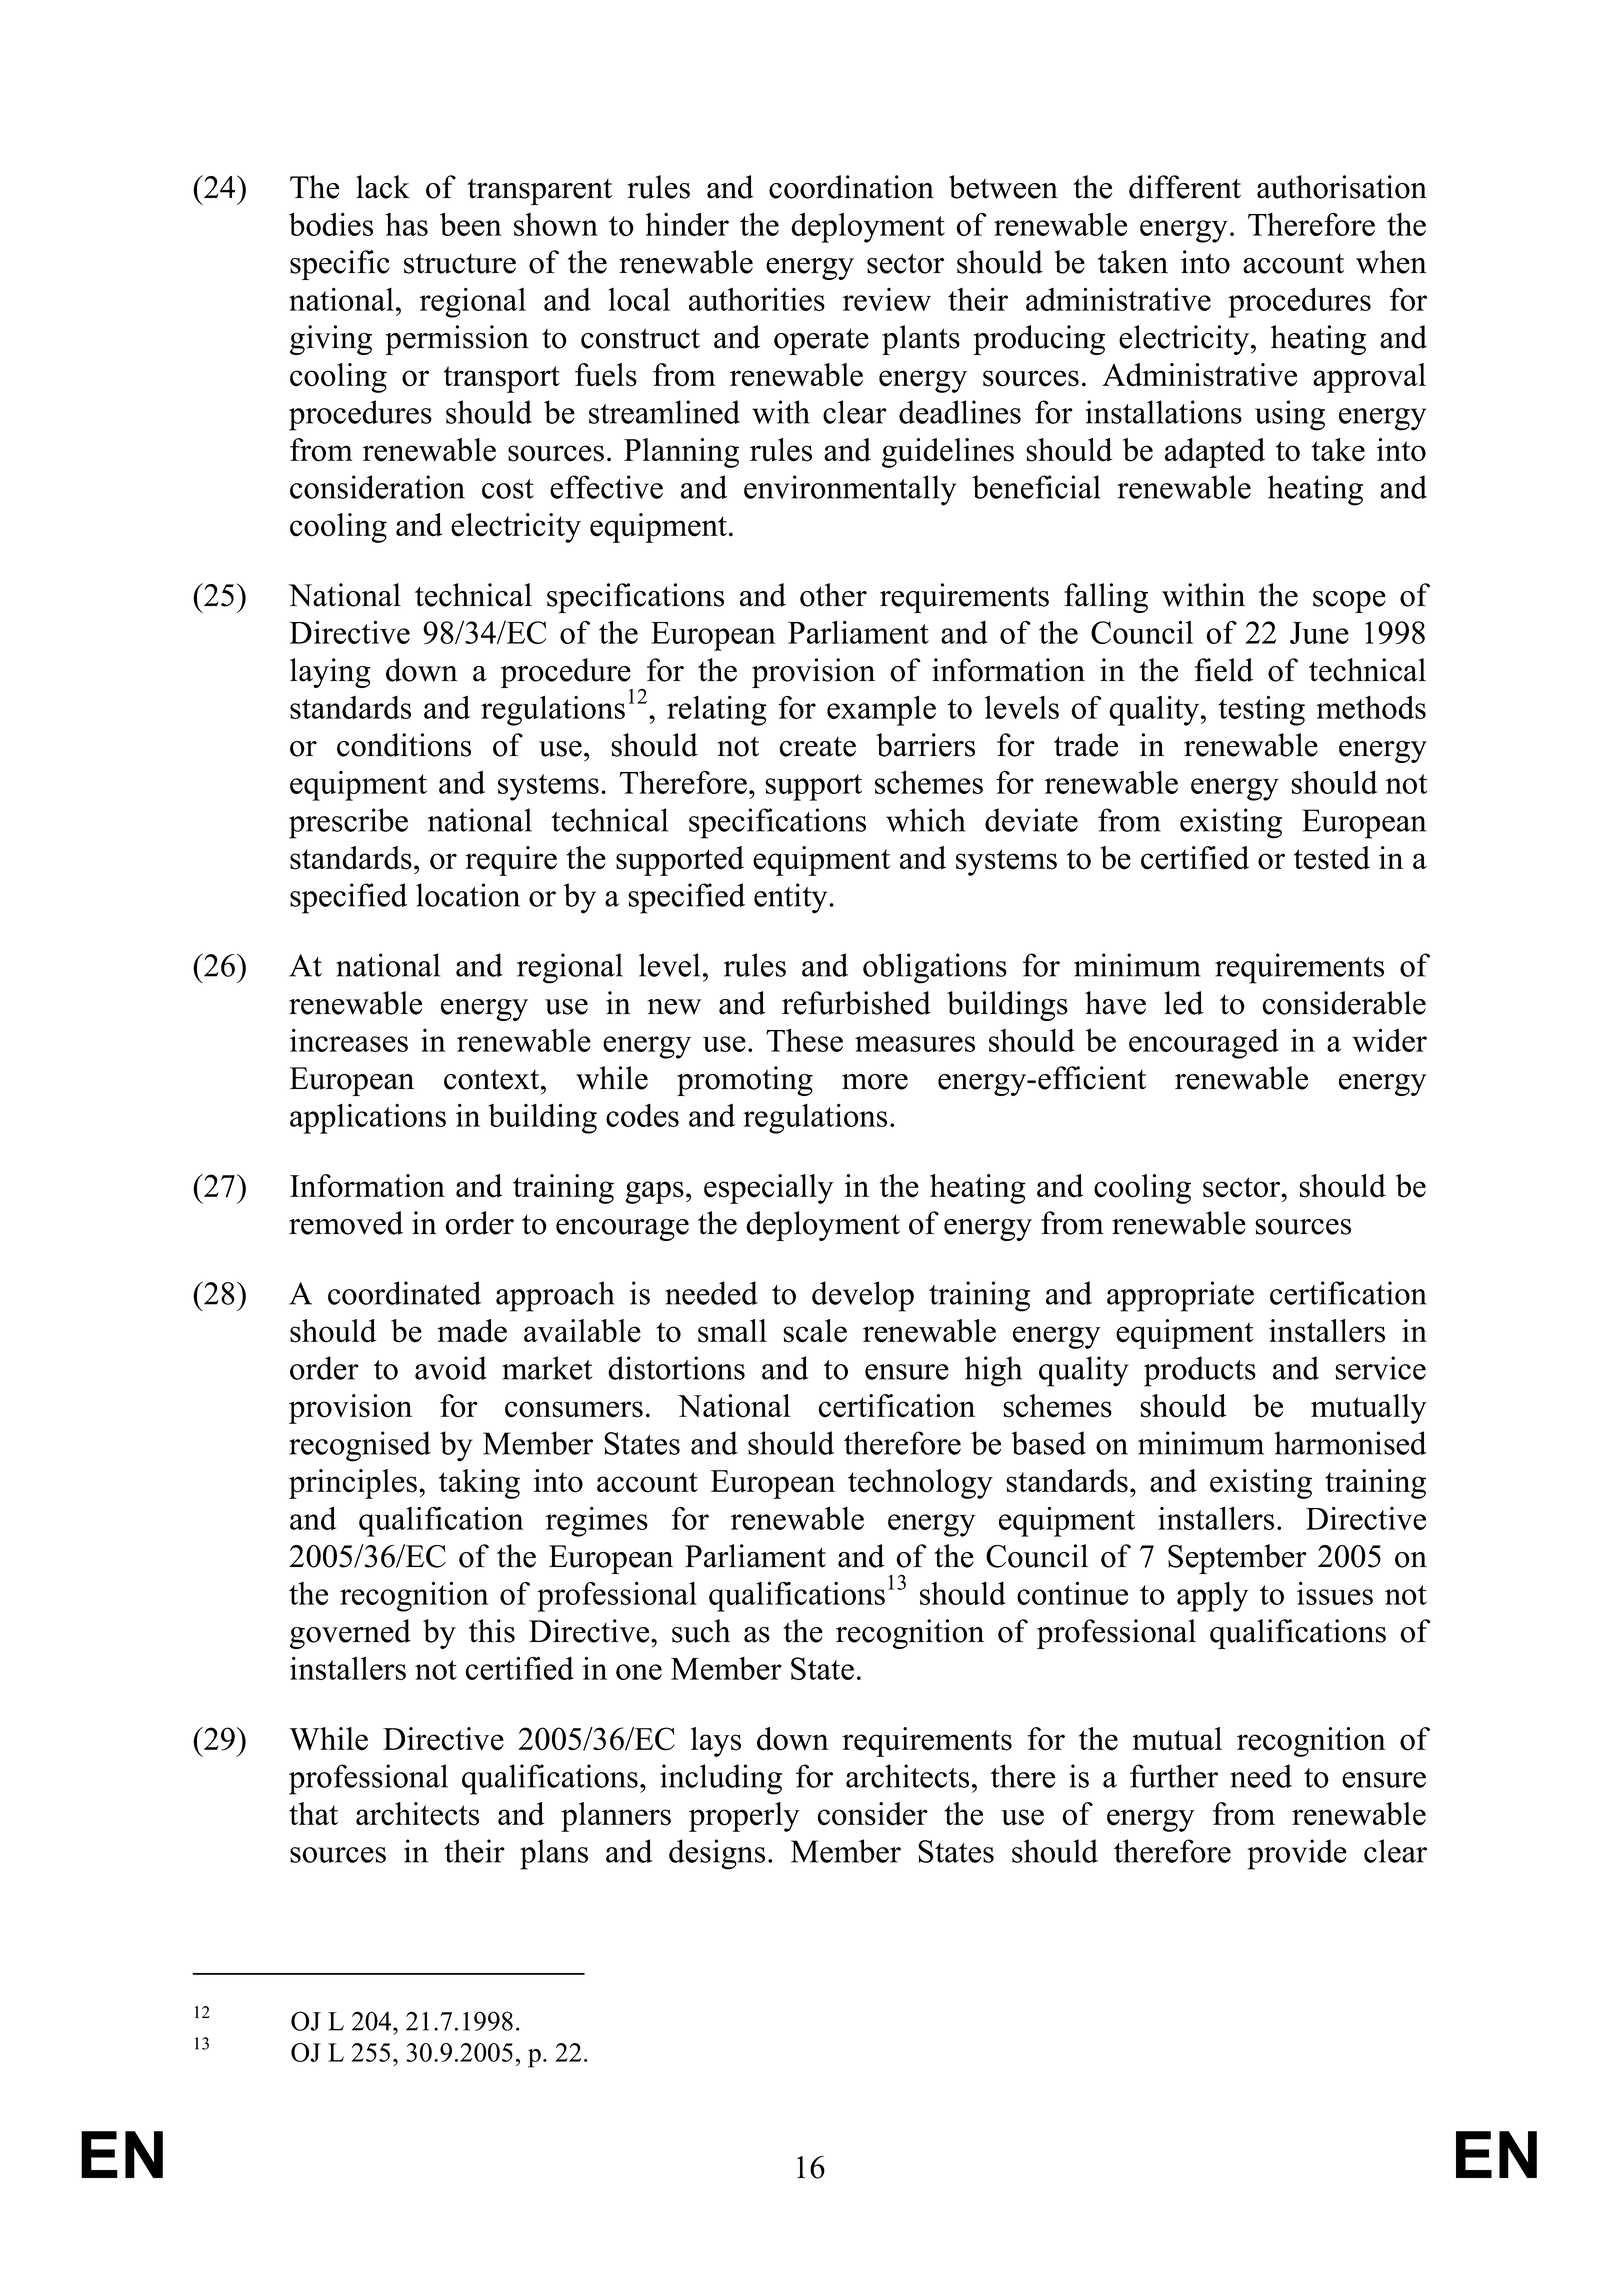 Image resolution: width=1619 pixels, height=2290 pixels. Describe the element at coordinates (817, 747) in the screenshot. I see `create` at that location.
